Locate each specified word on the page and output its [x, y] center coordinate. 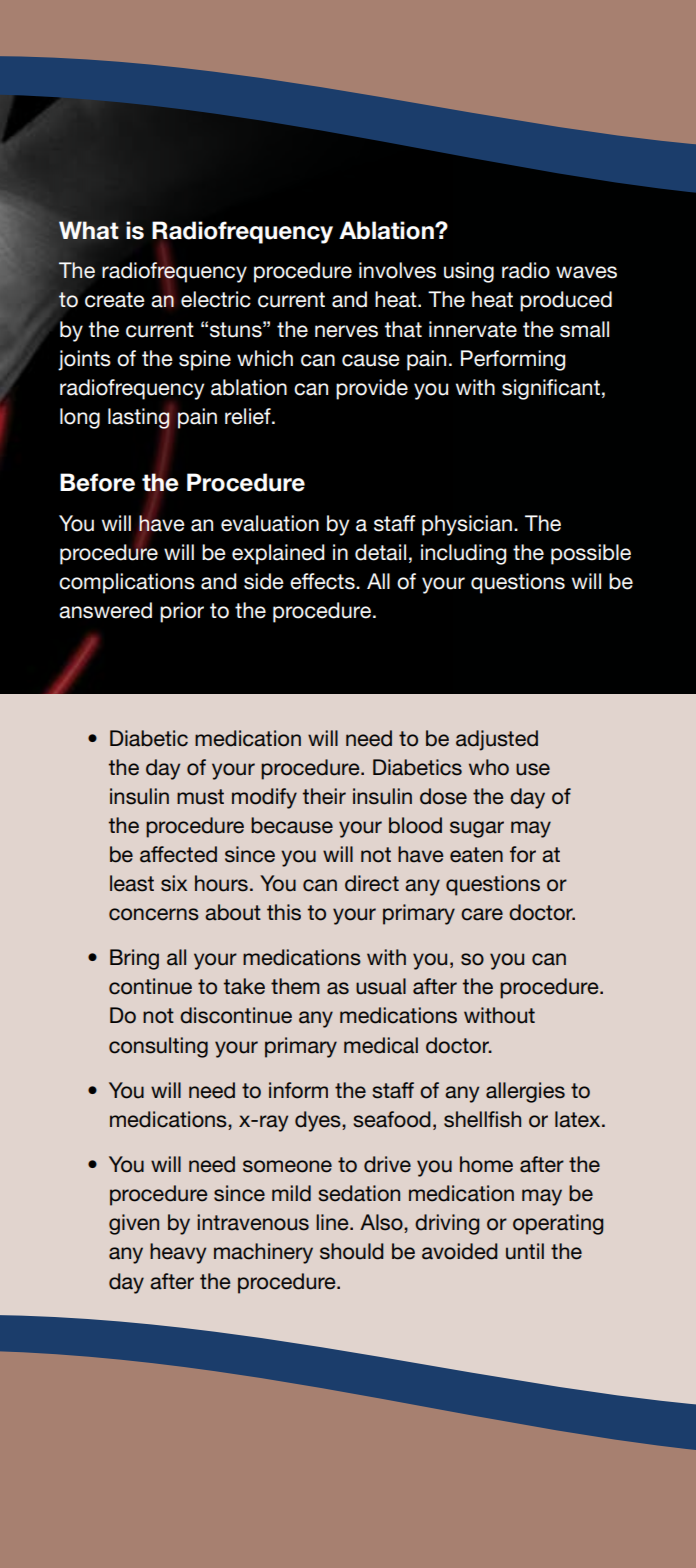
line [333, 1222]
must [200, 797]
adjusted [497, 740]
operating [558, 1224]
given [134, 1224]
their [324, 796]
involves [397, 270]
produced [566, 301]
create [115, 300]
